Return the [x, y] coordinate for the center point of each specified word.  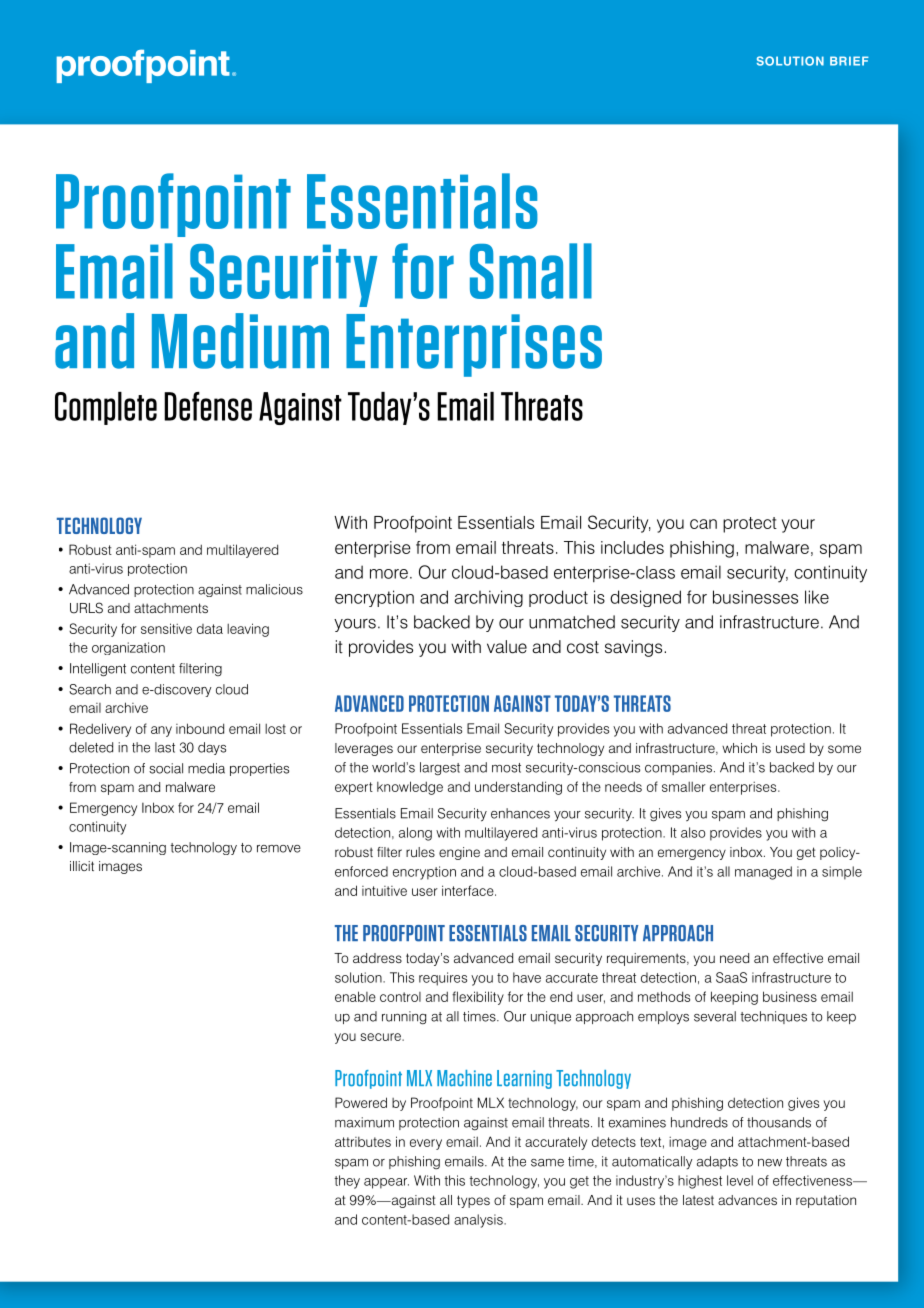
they [347, 1182]
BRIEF [849, 61]
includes [632, 547]
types [473, 1201]
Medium [240, 341]
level [740, 1180]
